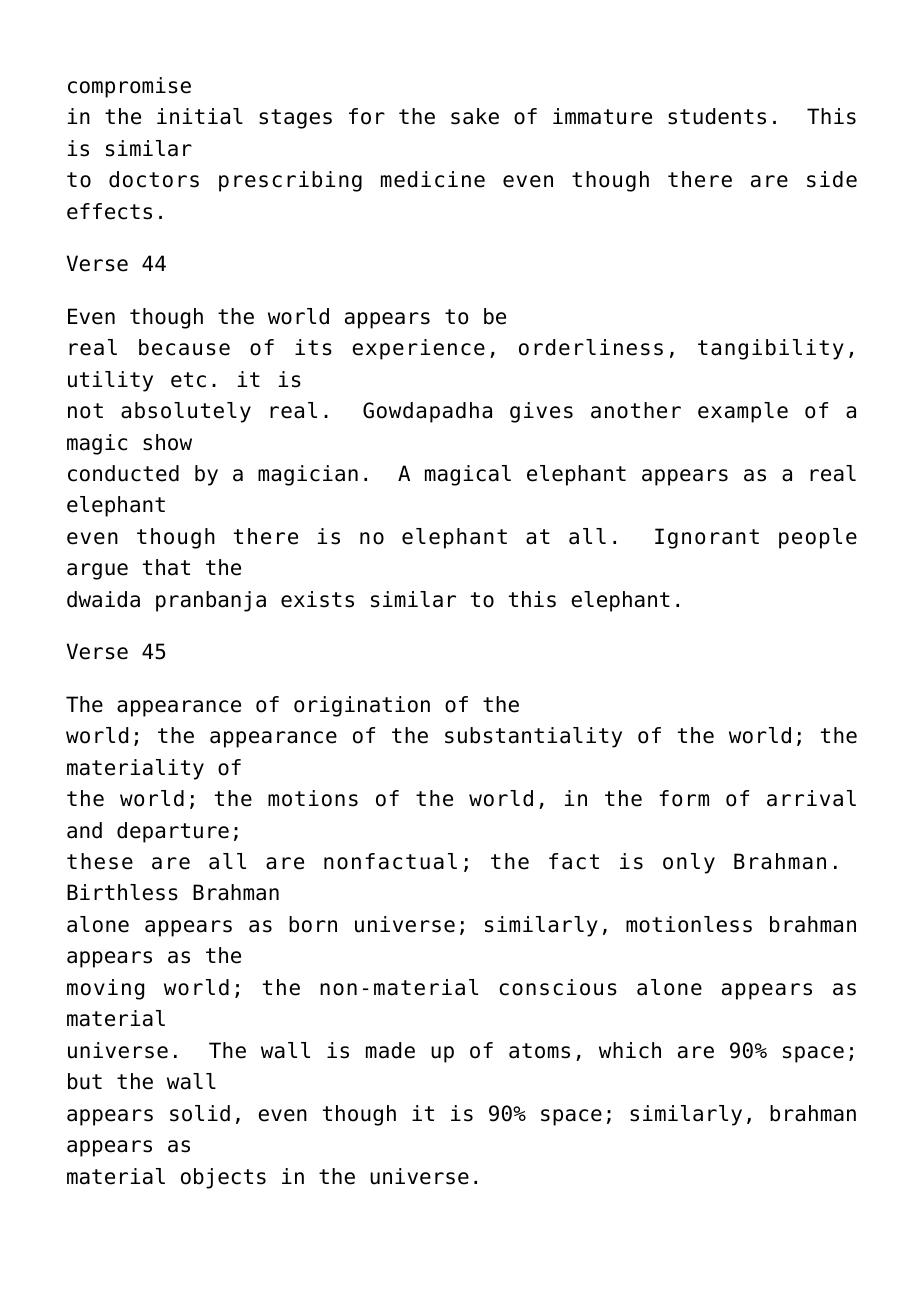 Image resolution: width=924 pixels, height=1308 pixels. I want to click on origination, so click(362, 706).
